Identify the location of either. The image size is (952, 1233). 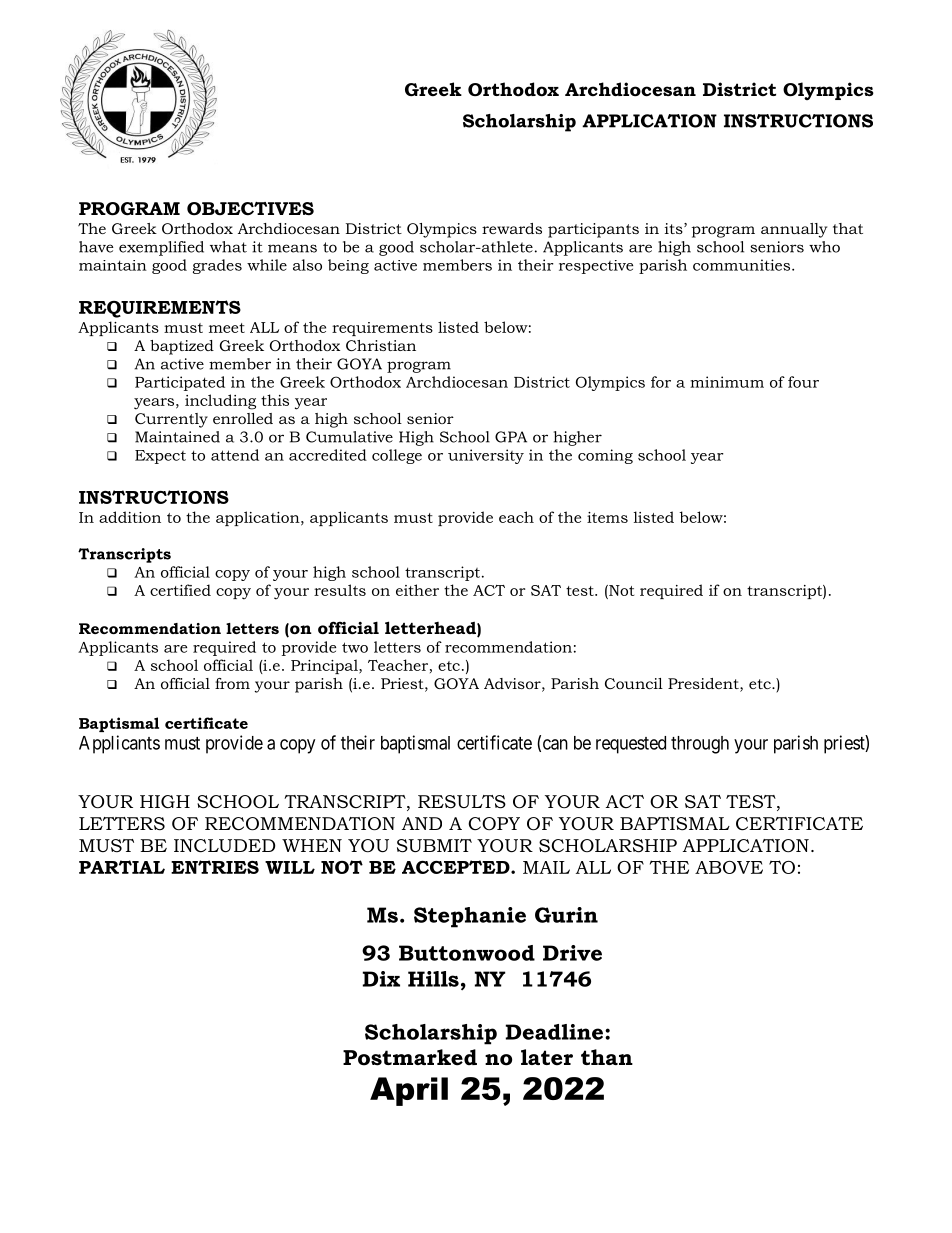
(417, 590).
